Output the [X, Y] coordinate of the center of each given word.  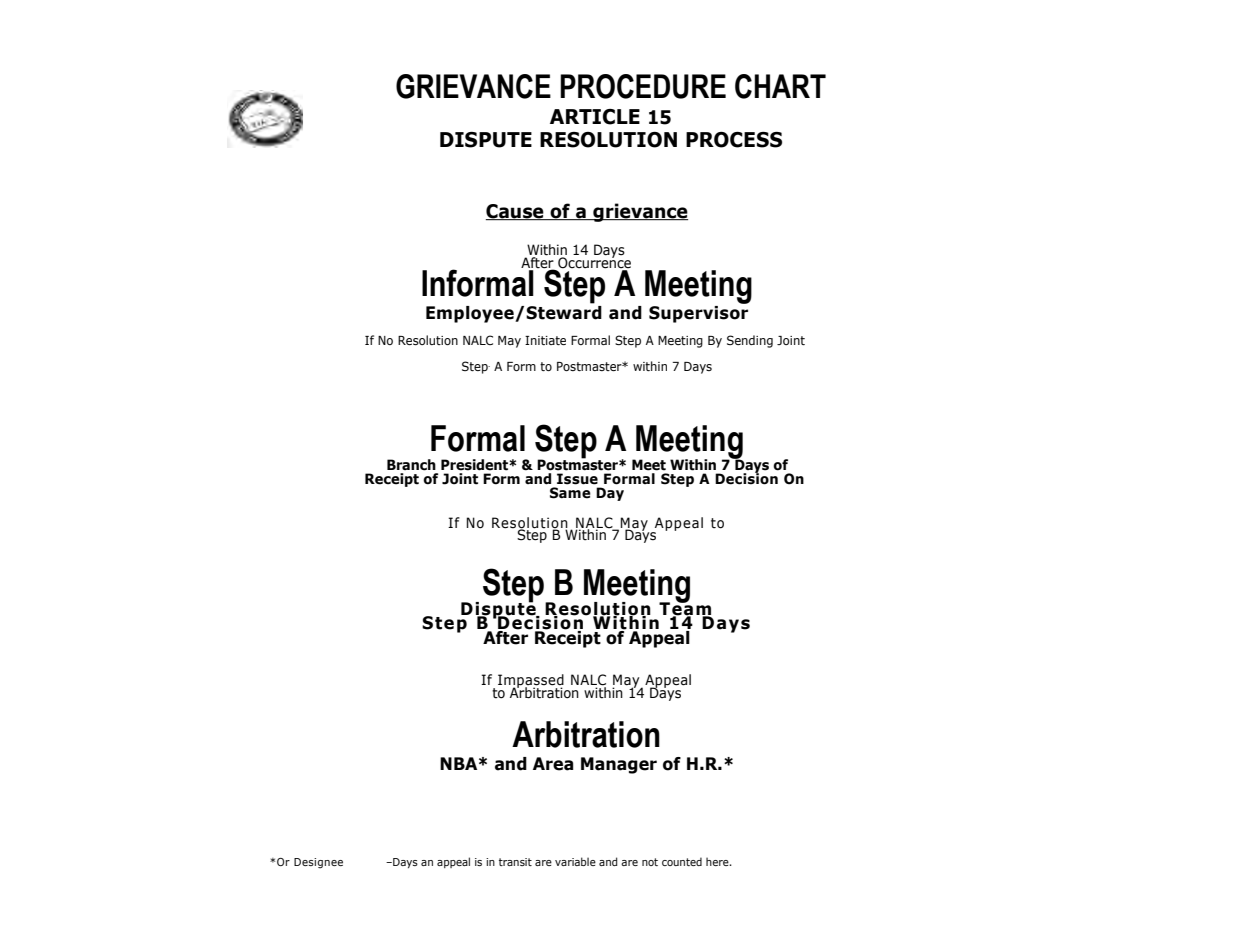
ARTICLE [595, 117]
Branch [411, 465]
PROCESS [734, 140]
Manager [619, 765]
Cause [516, 212]
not [650, 862]
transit [515, 862]
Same [570, 493]
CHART [780, 86]
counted [682, 861]
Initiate [545, 340]
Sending [750, 341]
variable [575, 861]
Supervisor [698, 313]
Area [553, 764]
